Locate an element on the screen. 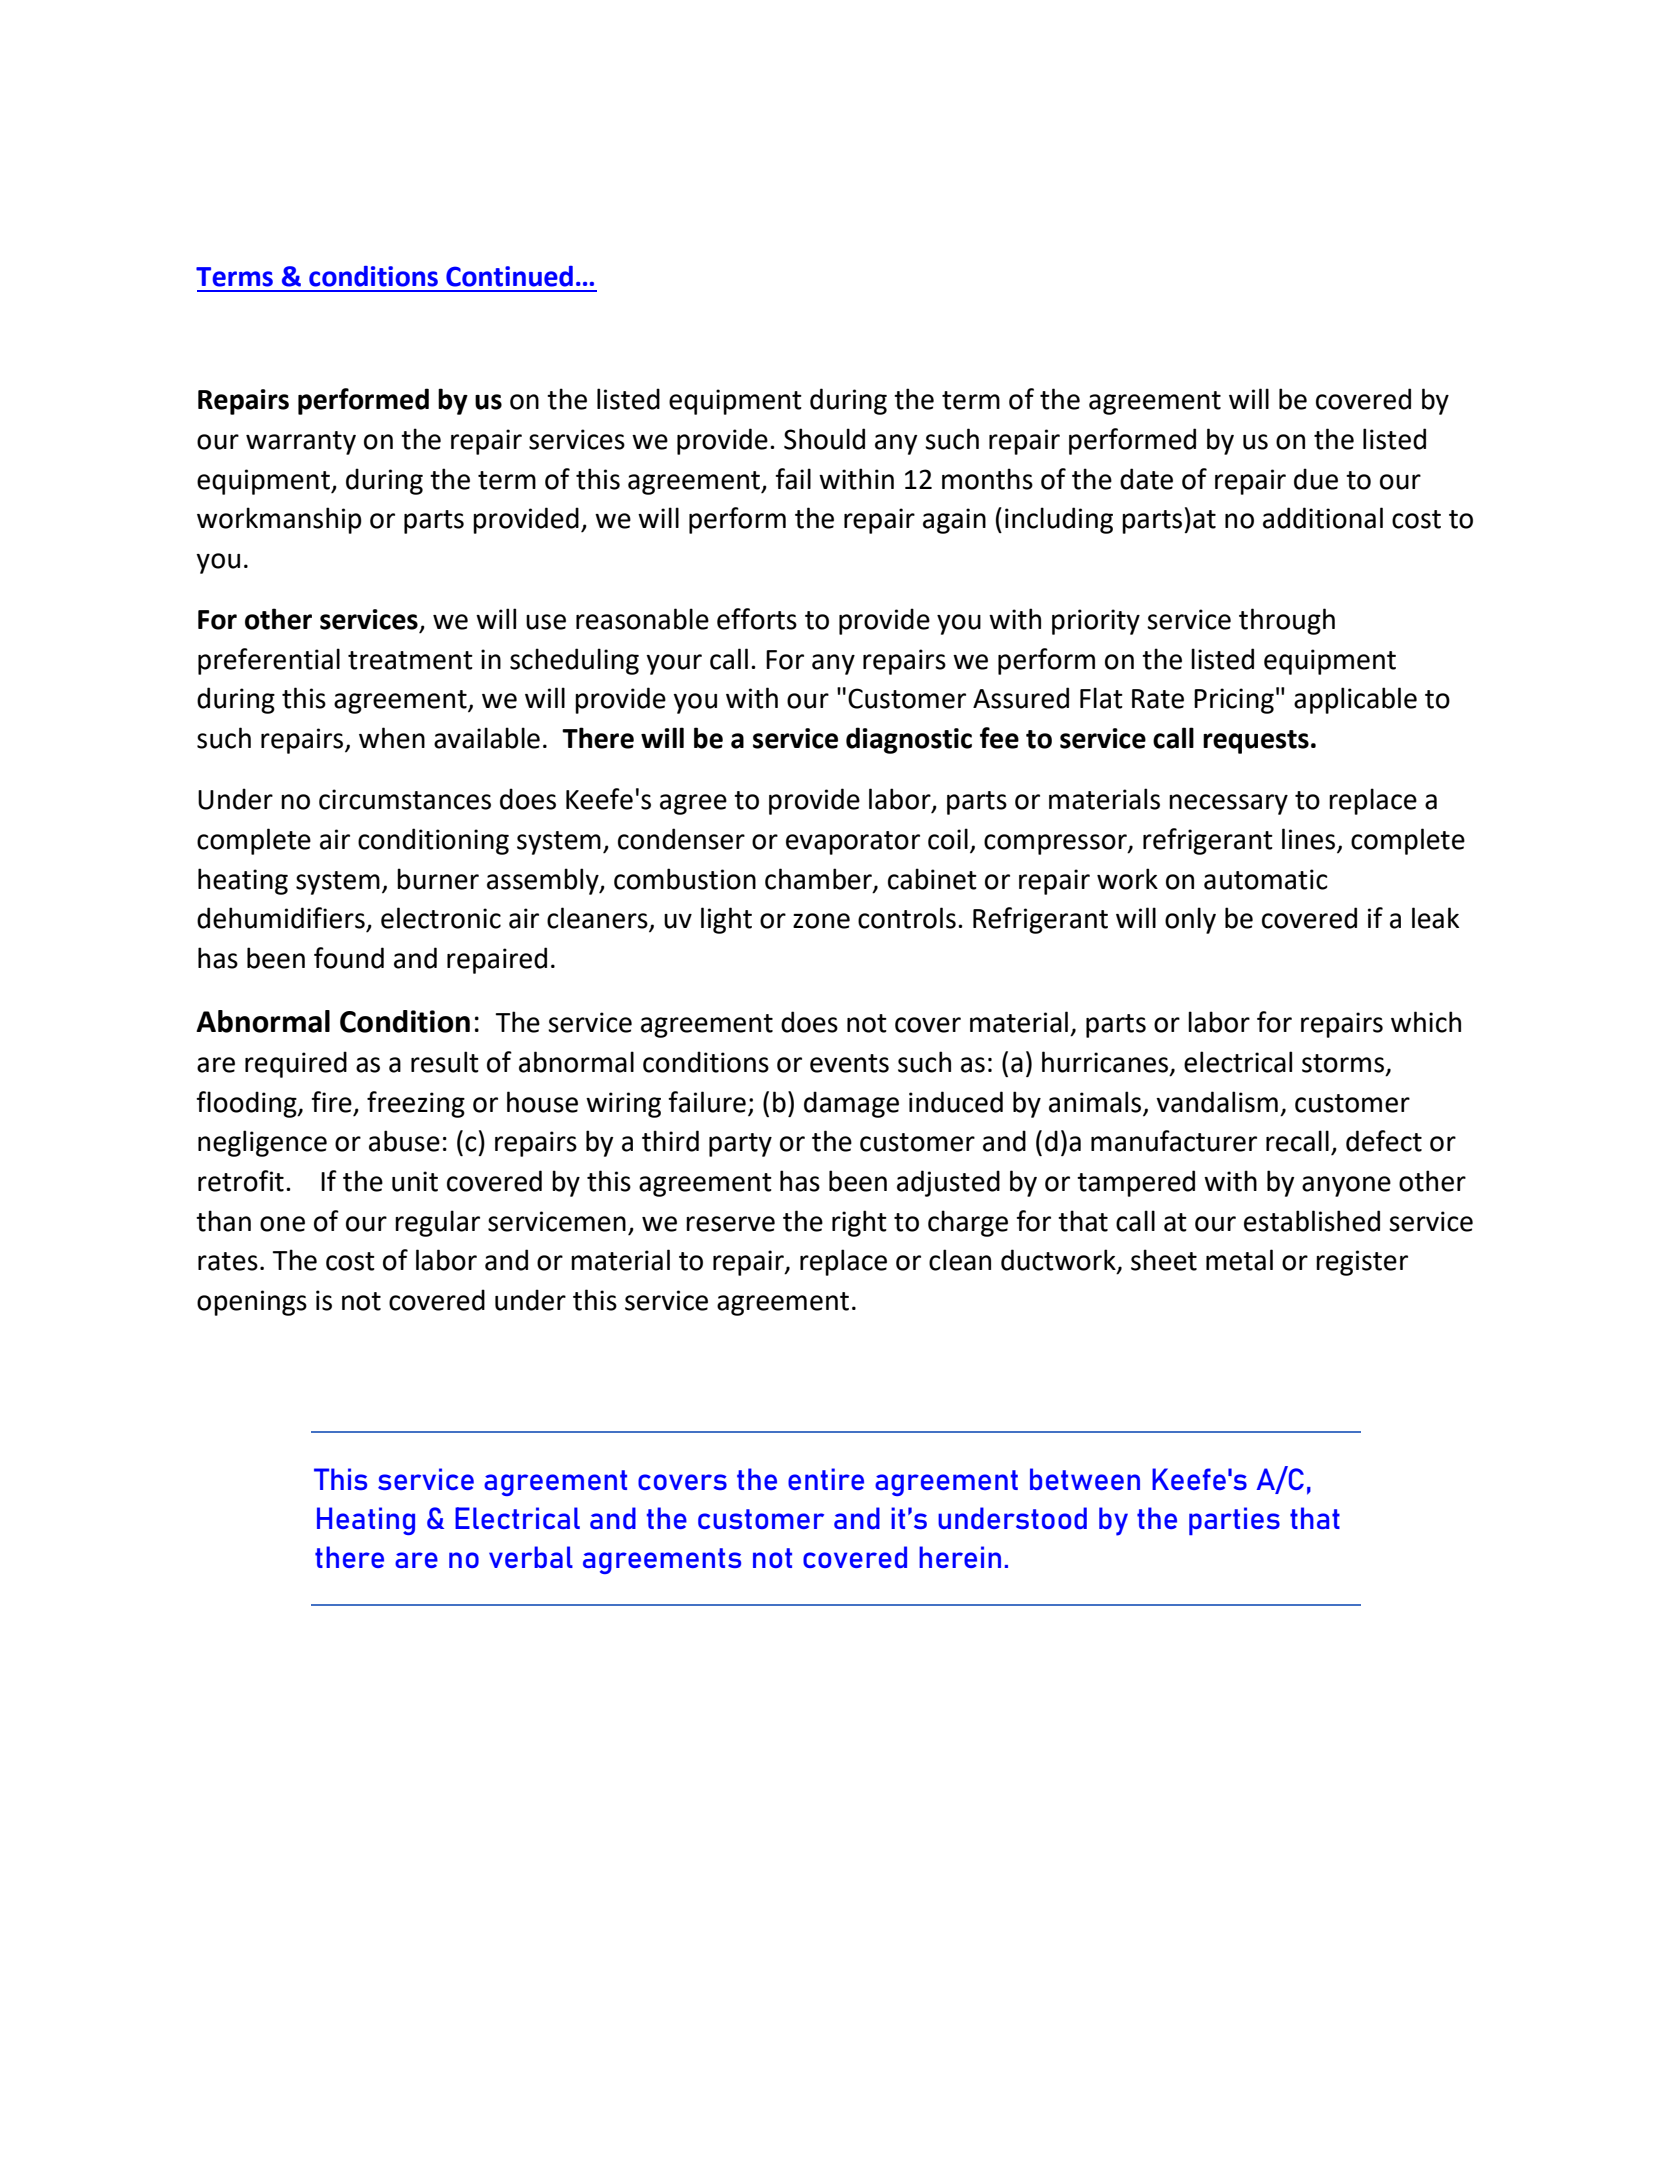 The height and width of the screenshot is (2163, 1671). Continued is located at coordinates (509, 276).
